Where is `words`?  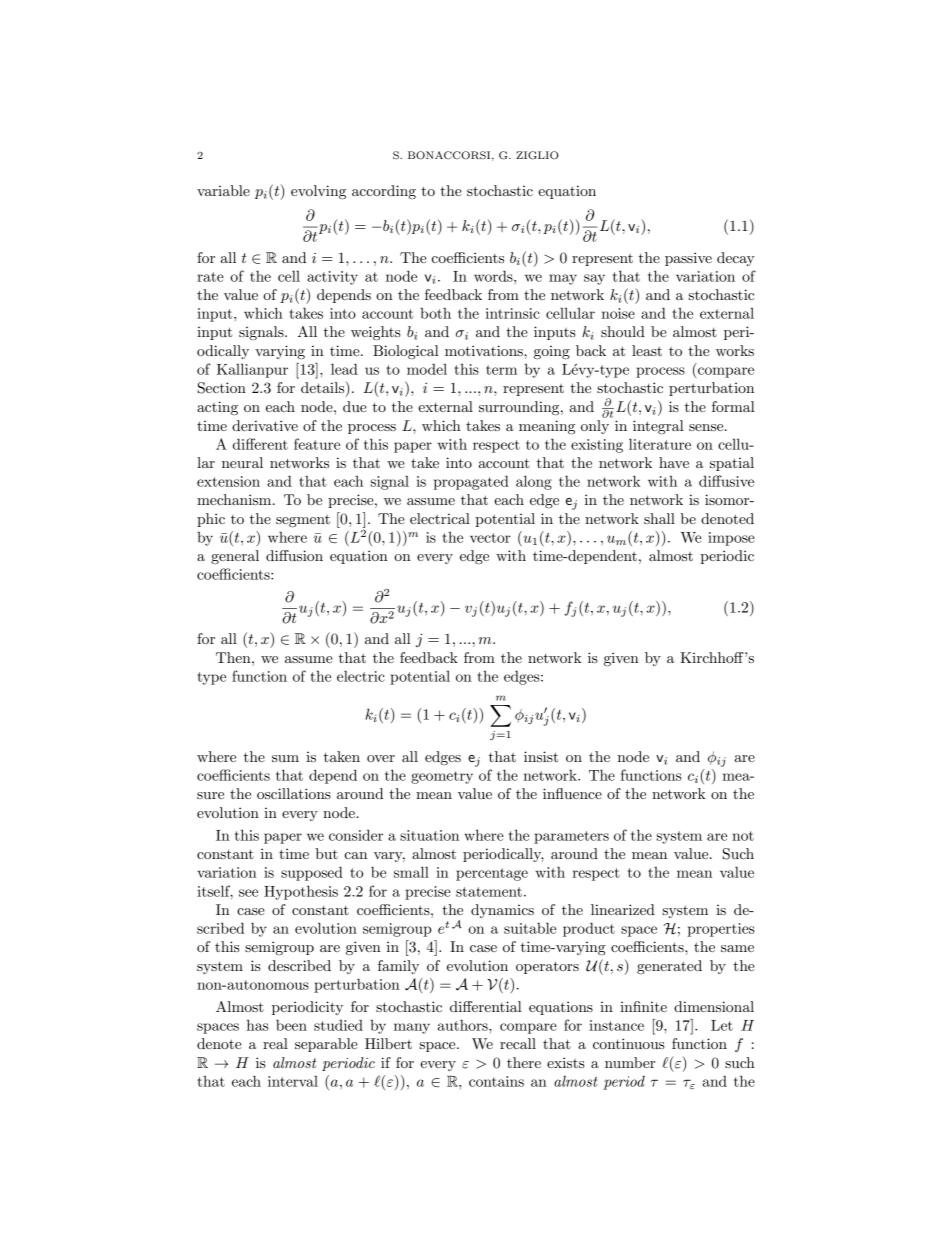
words is located at coordinates (494, 276).
